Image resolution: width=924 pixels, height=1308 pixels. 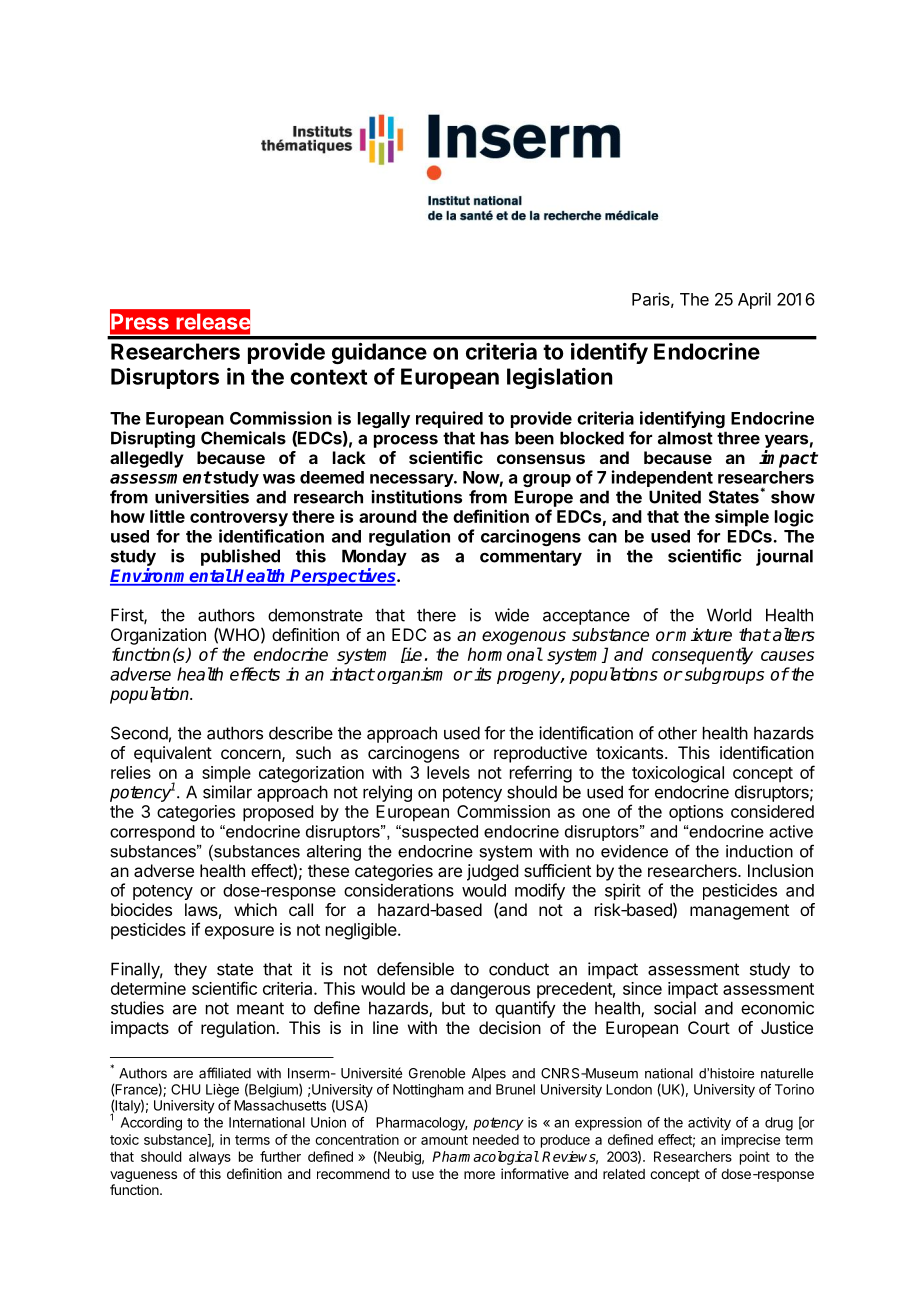 What do you see at coordinates (444, 1140) in the screenshot?
I see `amount` at bounding box center [444, 1140].
